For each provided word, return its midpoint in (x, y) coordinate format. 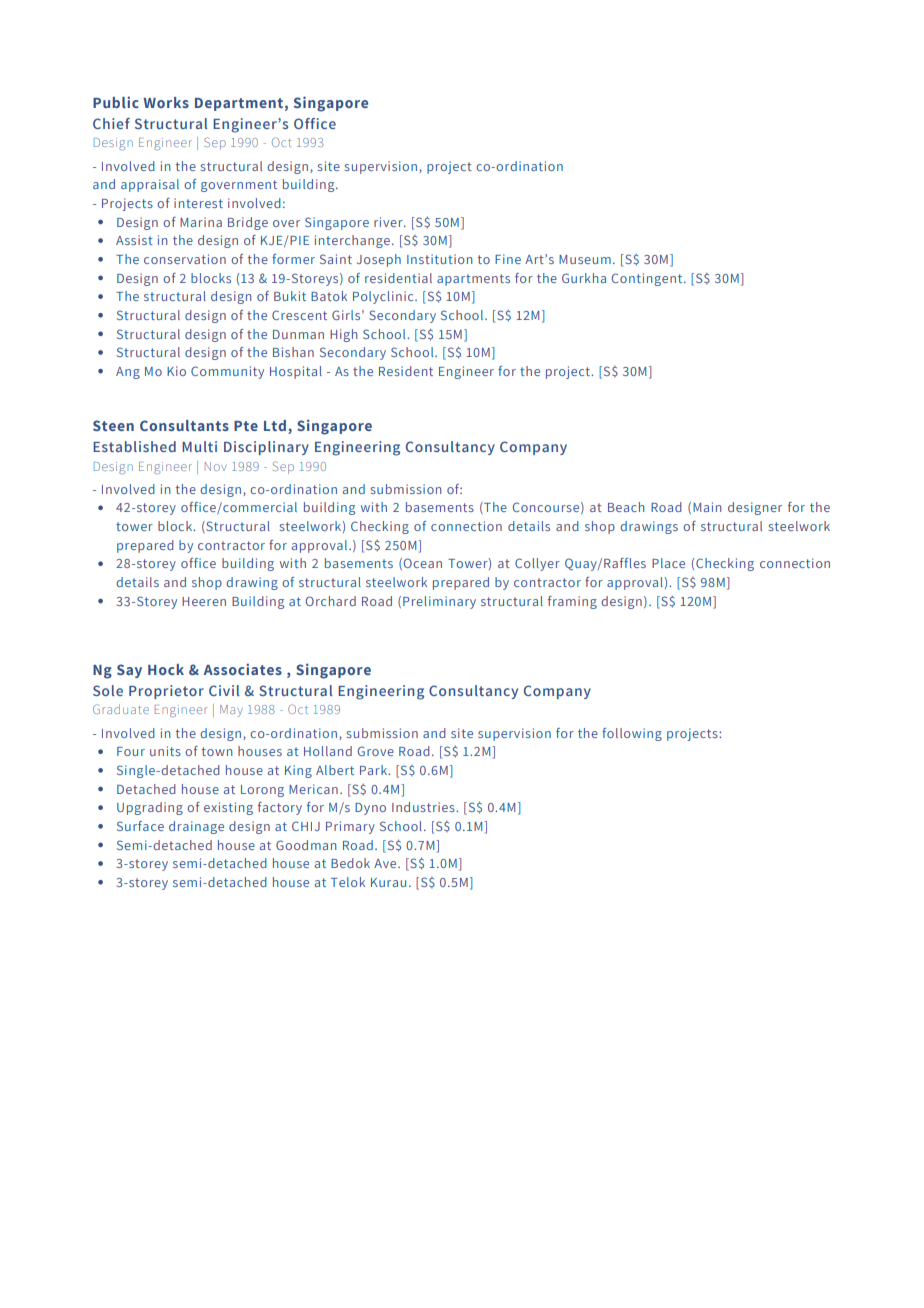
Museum (585, 259)
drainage (196, 827)
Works (166, 102)
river (389, 222)
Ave (386, 863)
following (632, 734)
